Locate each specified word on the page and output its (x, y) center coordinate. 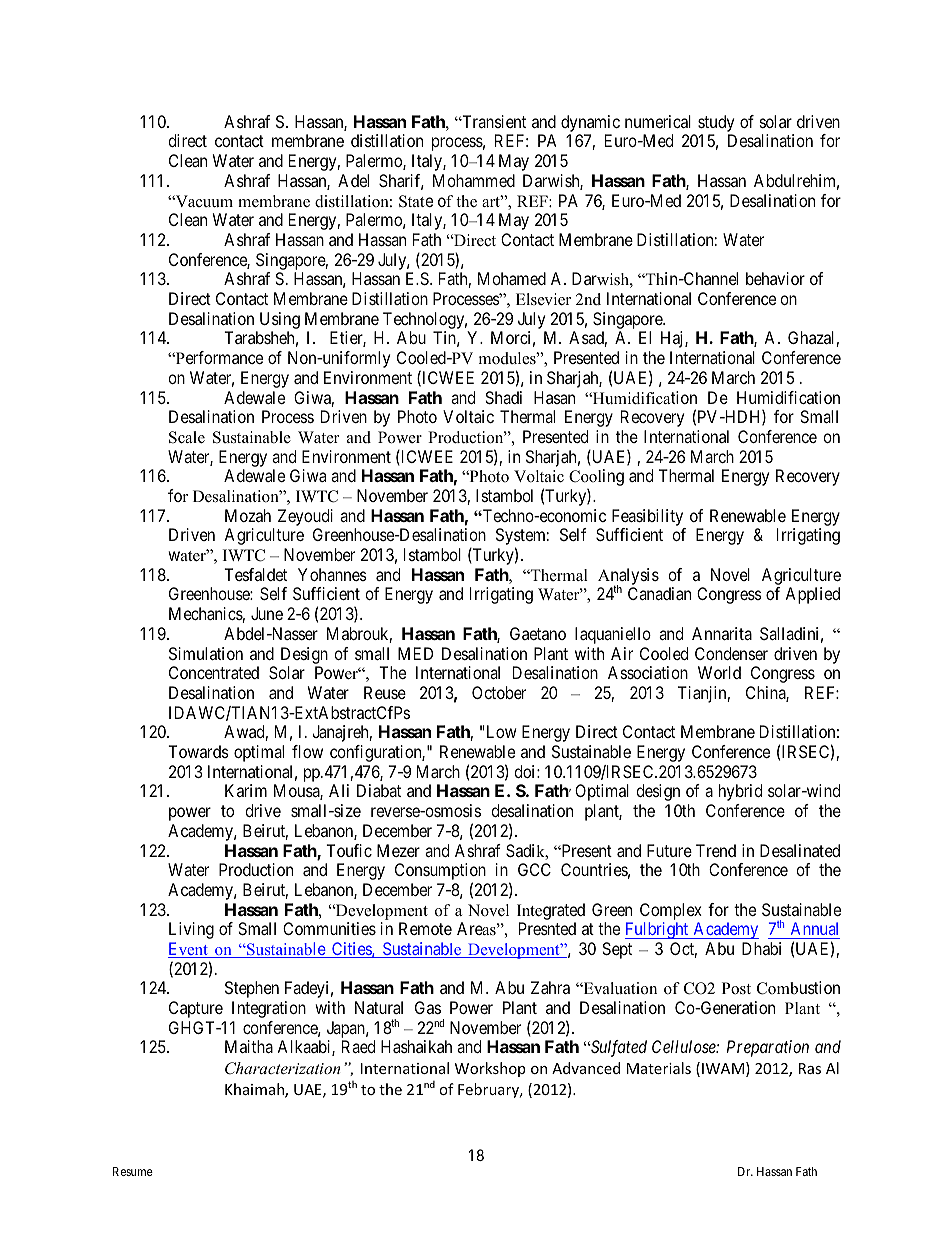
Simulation (206, 653)
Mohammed (474, 180)
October (499, 692)
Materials (659, 1068)
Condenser (731, 653)
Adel (353, 180)
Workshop (490, 1069)
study (716, 123)
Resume (133, 1171)
